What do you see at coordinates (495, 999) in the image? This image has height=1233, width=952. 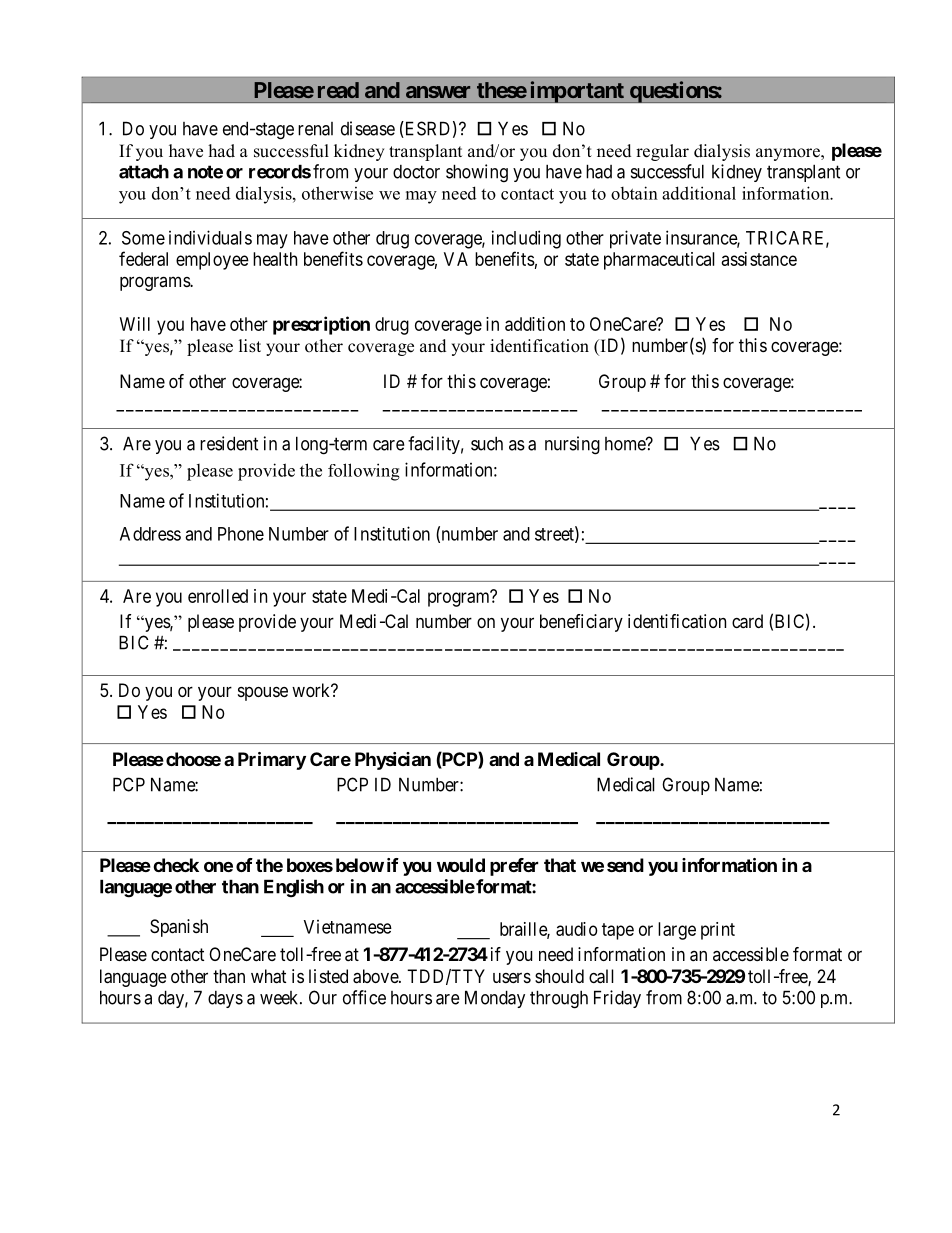 I see `Monday` at bounding box center [495, 999].
